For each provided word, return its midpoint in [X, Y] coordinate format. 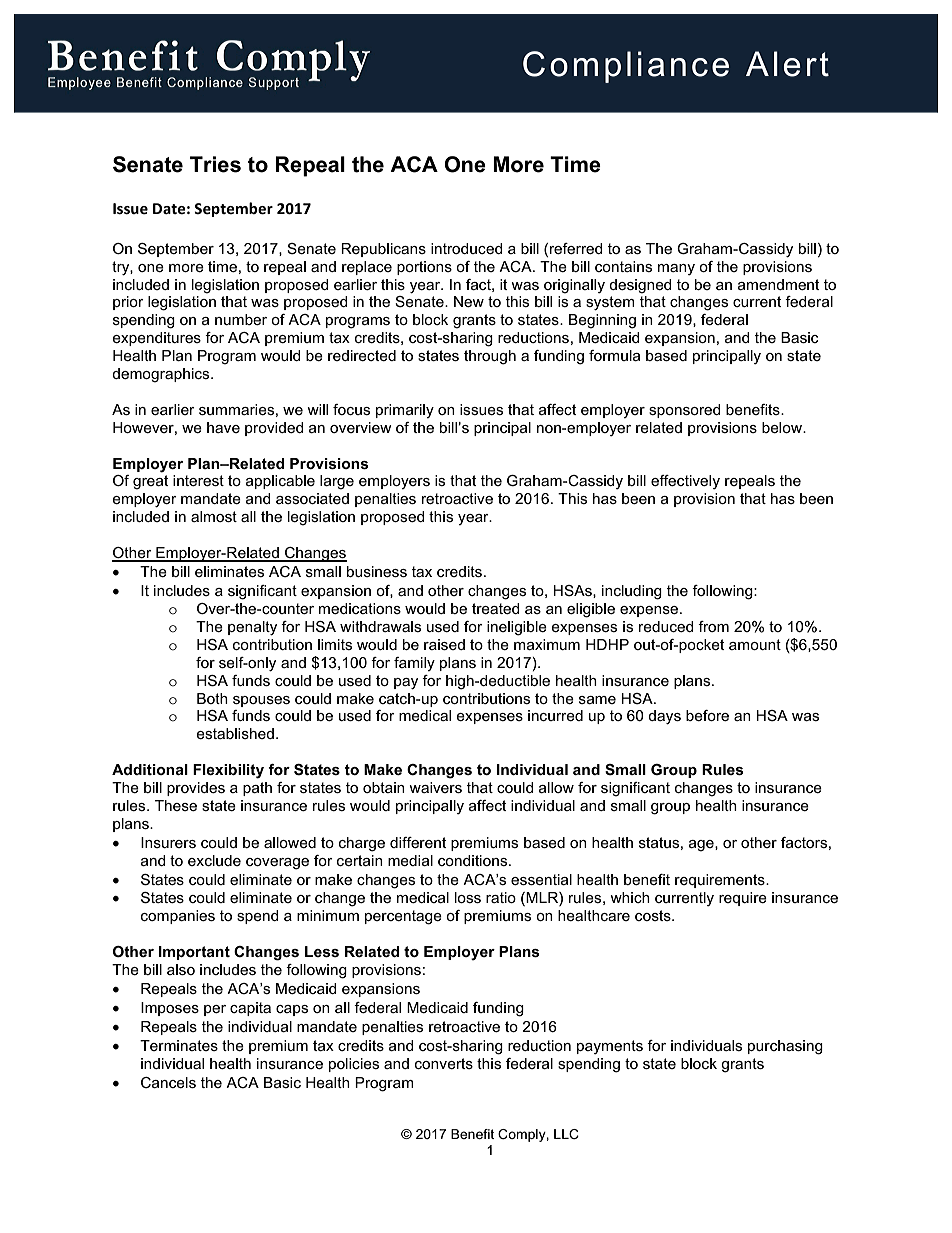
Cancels [168, 1082]
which [630, 897]
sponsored [685, 411]
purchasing [785, 1047]
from [713, 626]
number [241, 319]
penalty [252, 628]
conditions [474, 860]
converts [444, 1063]
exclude [214, 860]
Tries [215, 164]
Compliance [626, 67]
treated [496, 608]
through [490, 357]
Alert [787, 64]
